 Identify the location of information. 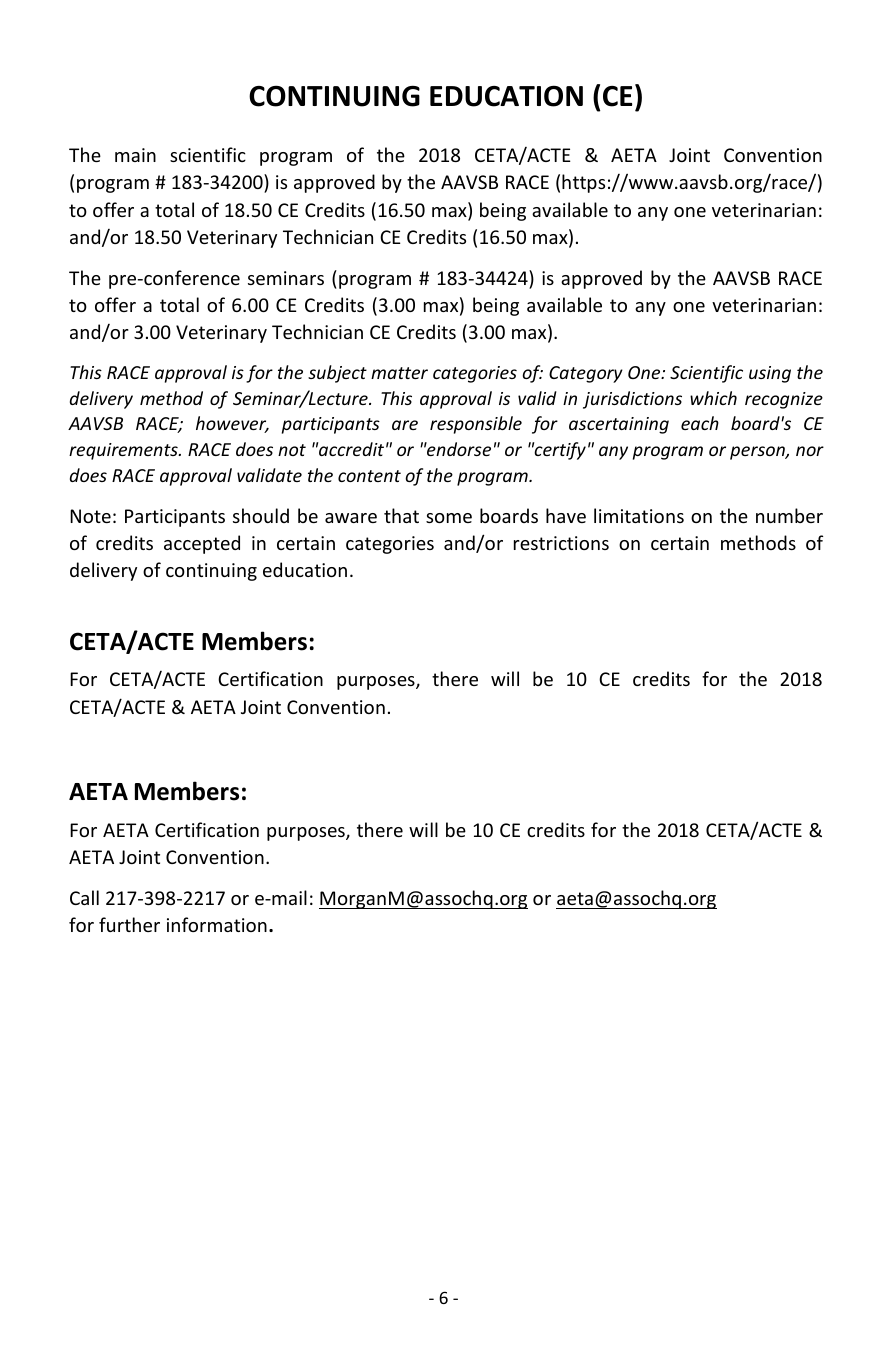
(217, 924).
